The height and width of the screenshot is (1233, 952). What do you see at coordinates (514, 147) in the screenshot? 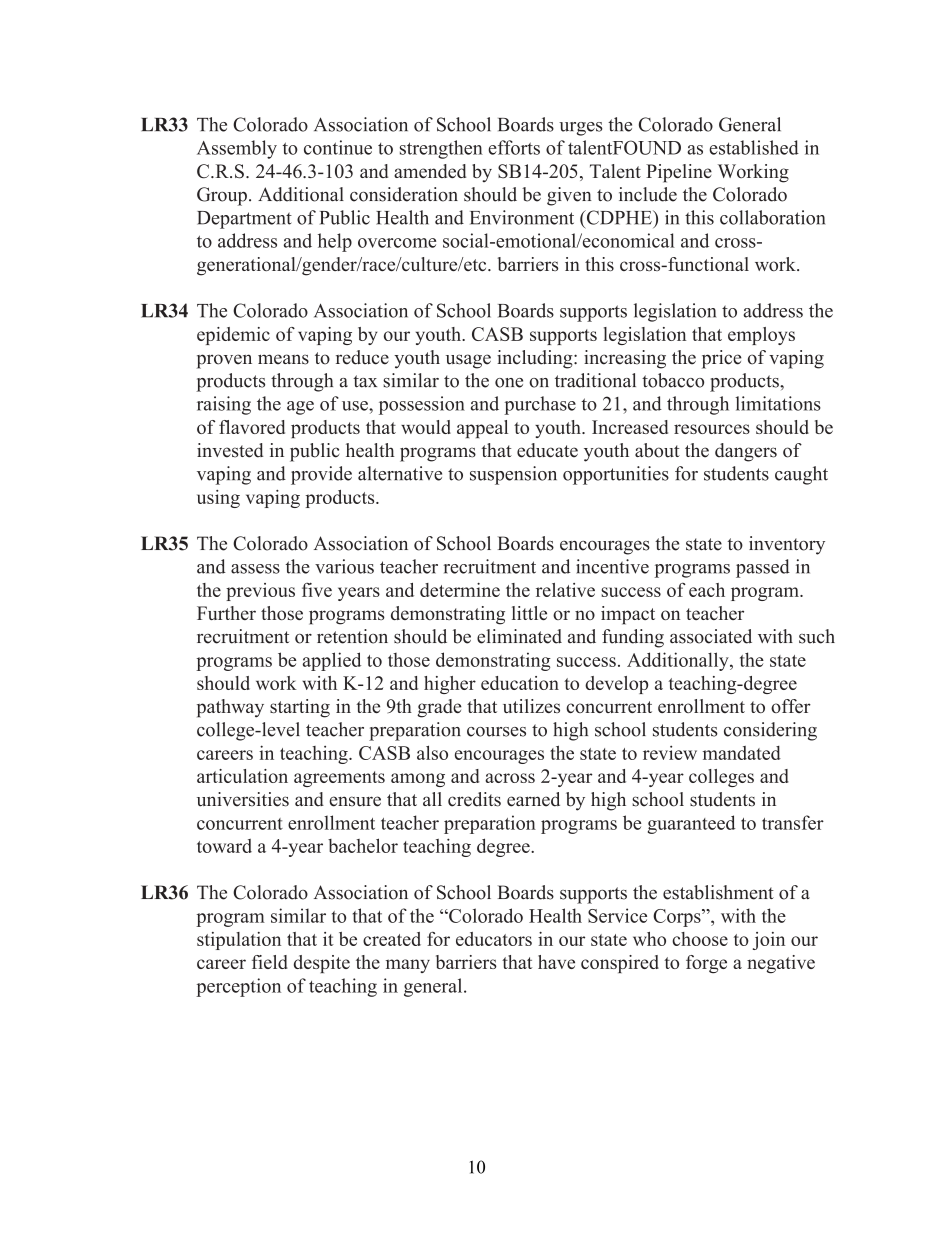
I see `efforts` at bounding box center [514, 147].
